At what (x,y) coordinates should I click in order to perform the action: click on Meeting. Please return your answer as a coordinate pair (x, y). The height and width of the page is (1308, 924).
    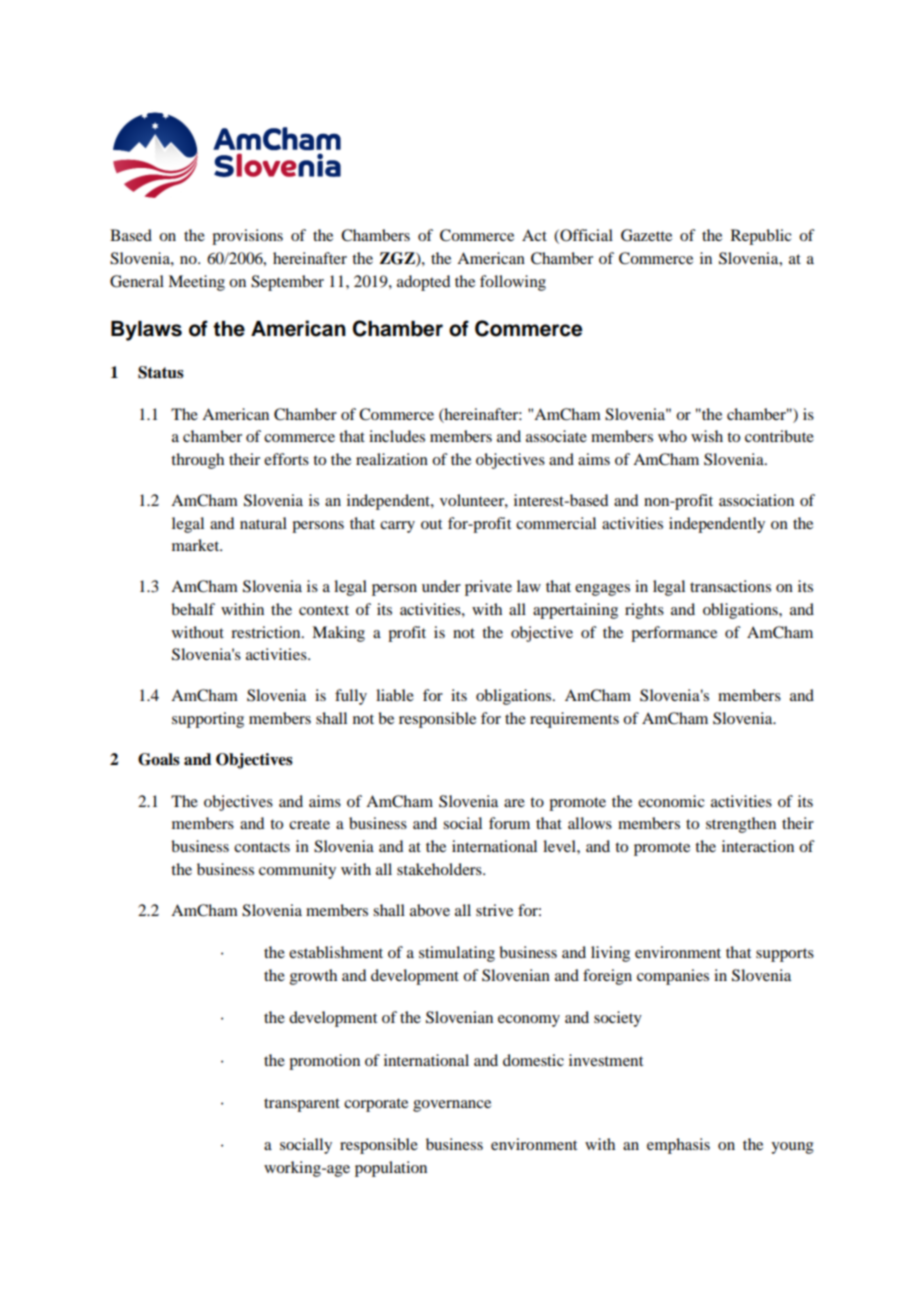
    Looking at the image, I should click on (196, 283).
